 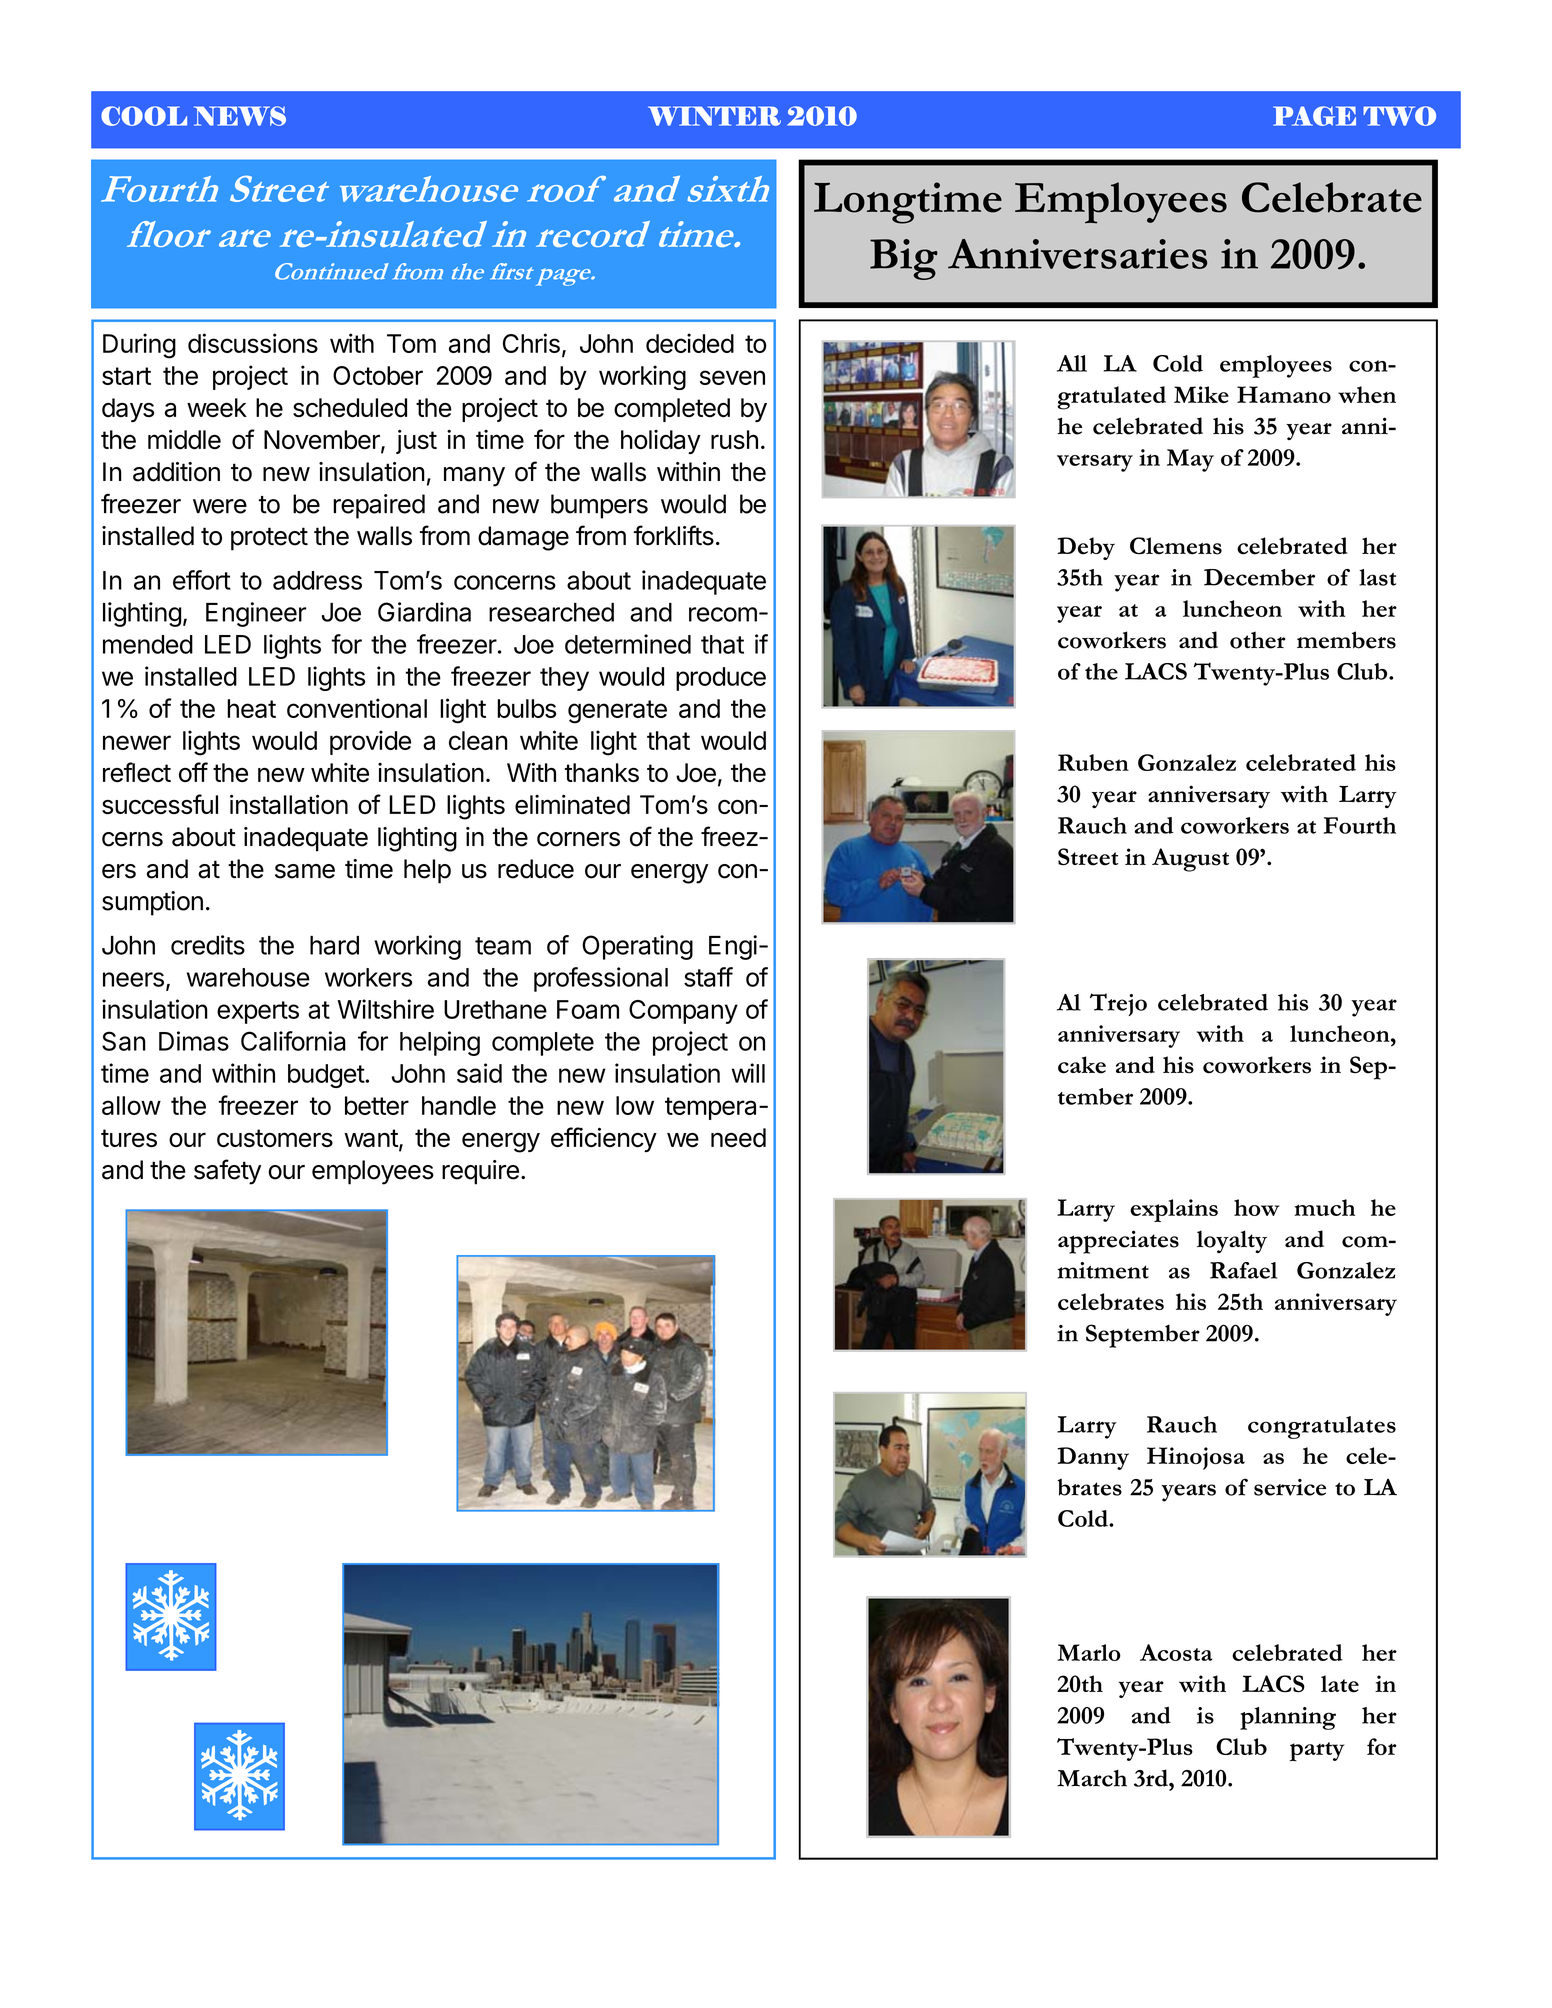 I want to click on NEWS, so click(x=240, y=116).
